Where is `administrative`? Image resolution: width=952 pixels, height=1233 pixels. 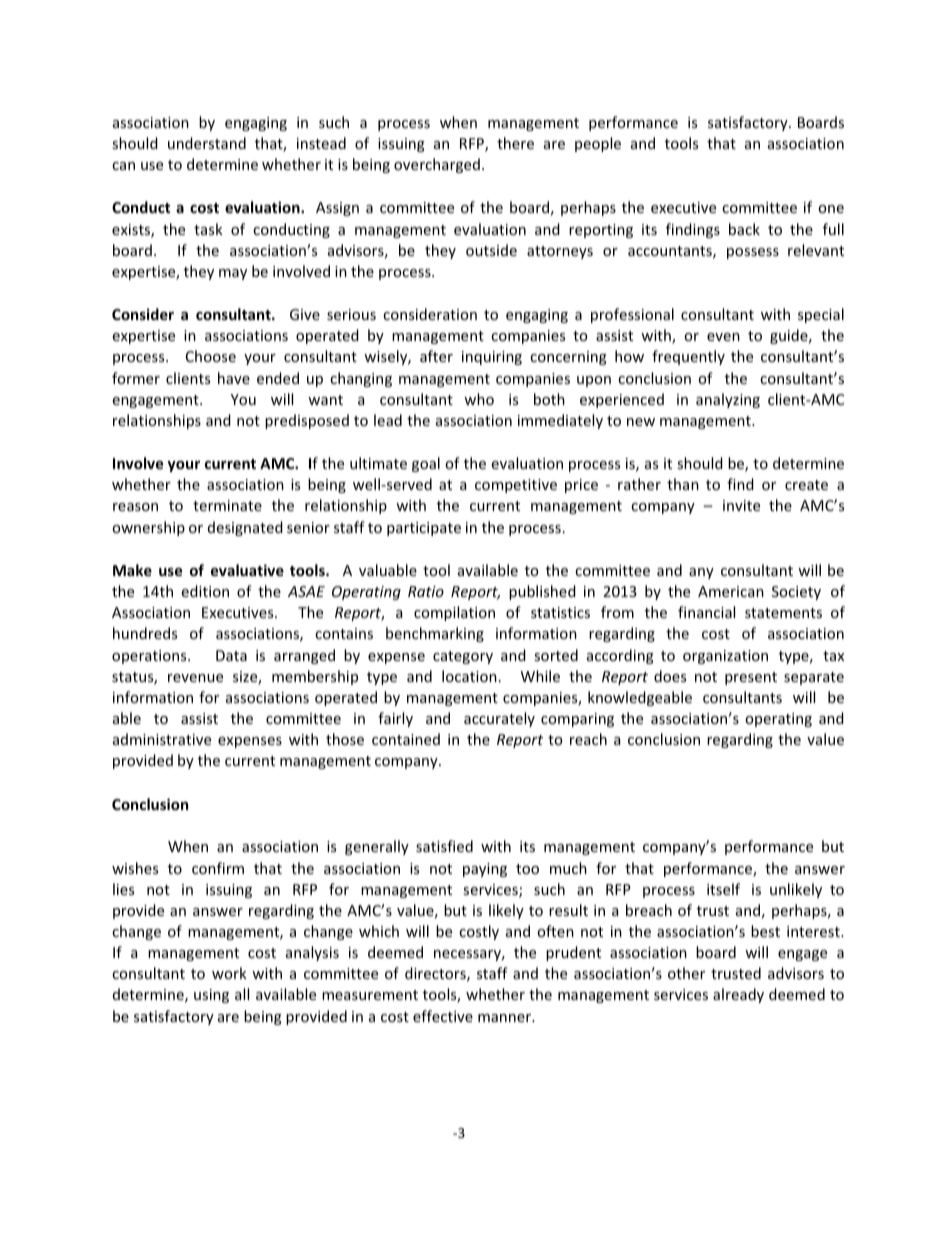 administrative is located at coordinates (162, 739).
